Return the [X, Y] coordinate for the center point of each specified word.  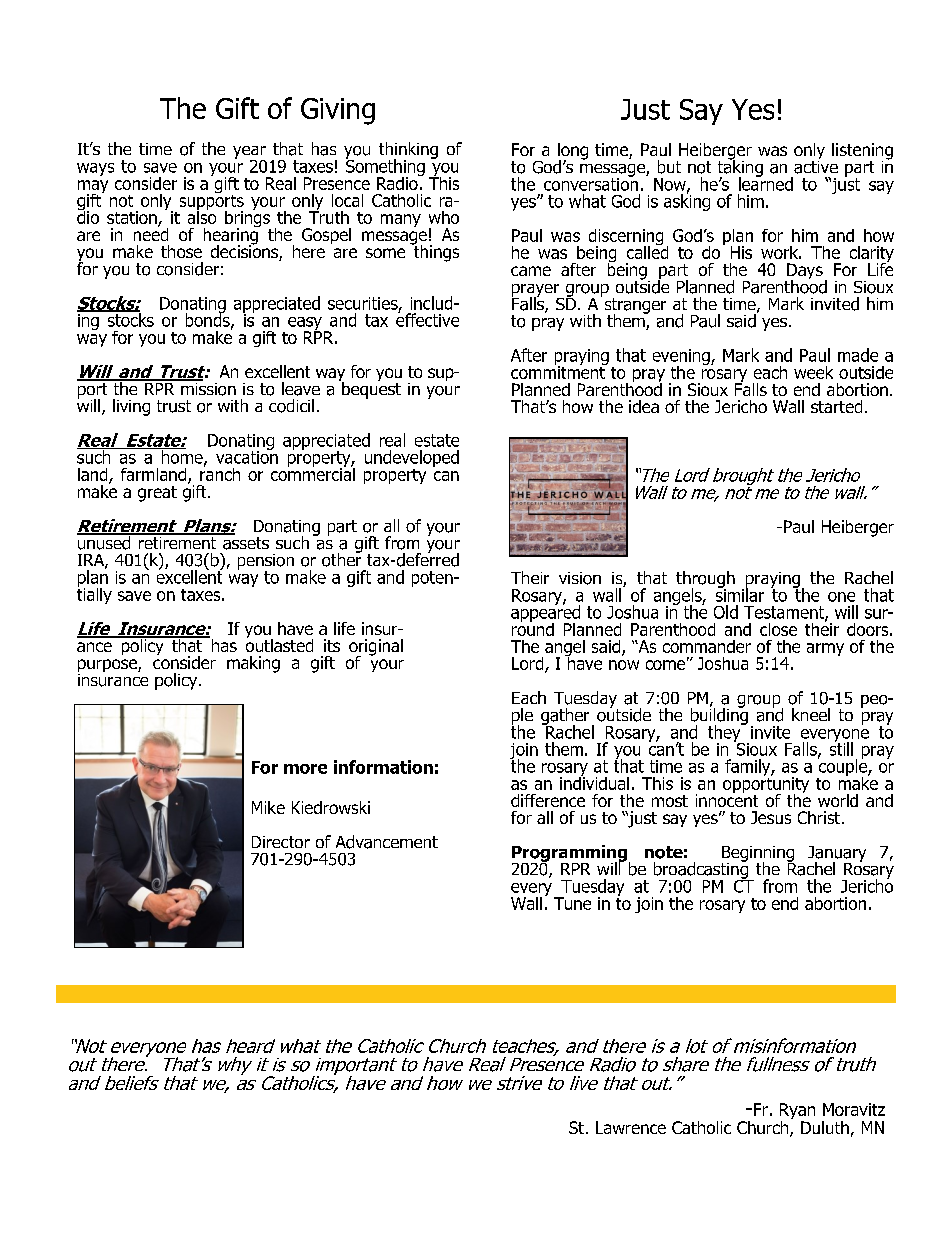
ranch [220, 473]
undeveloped [412, 458]
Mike [268, 807]
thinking [408, 151]
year [249, 153]
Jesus [771, 817]
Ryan [797, 1112]
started [836, 406]
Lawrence [631, 1127]
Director [281, 842]
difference [548, 800]
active [816, 166]
